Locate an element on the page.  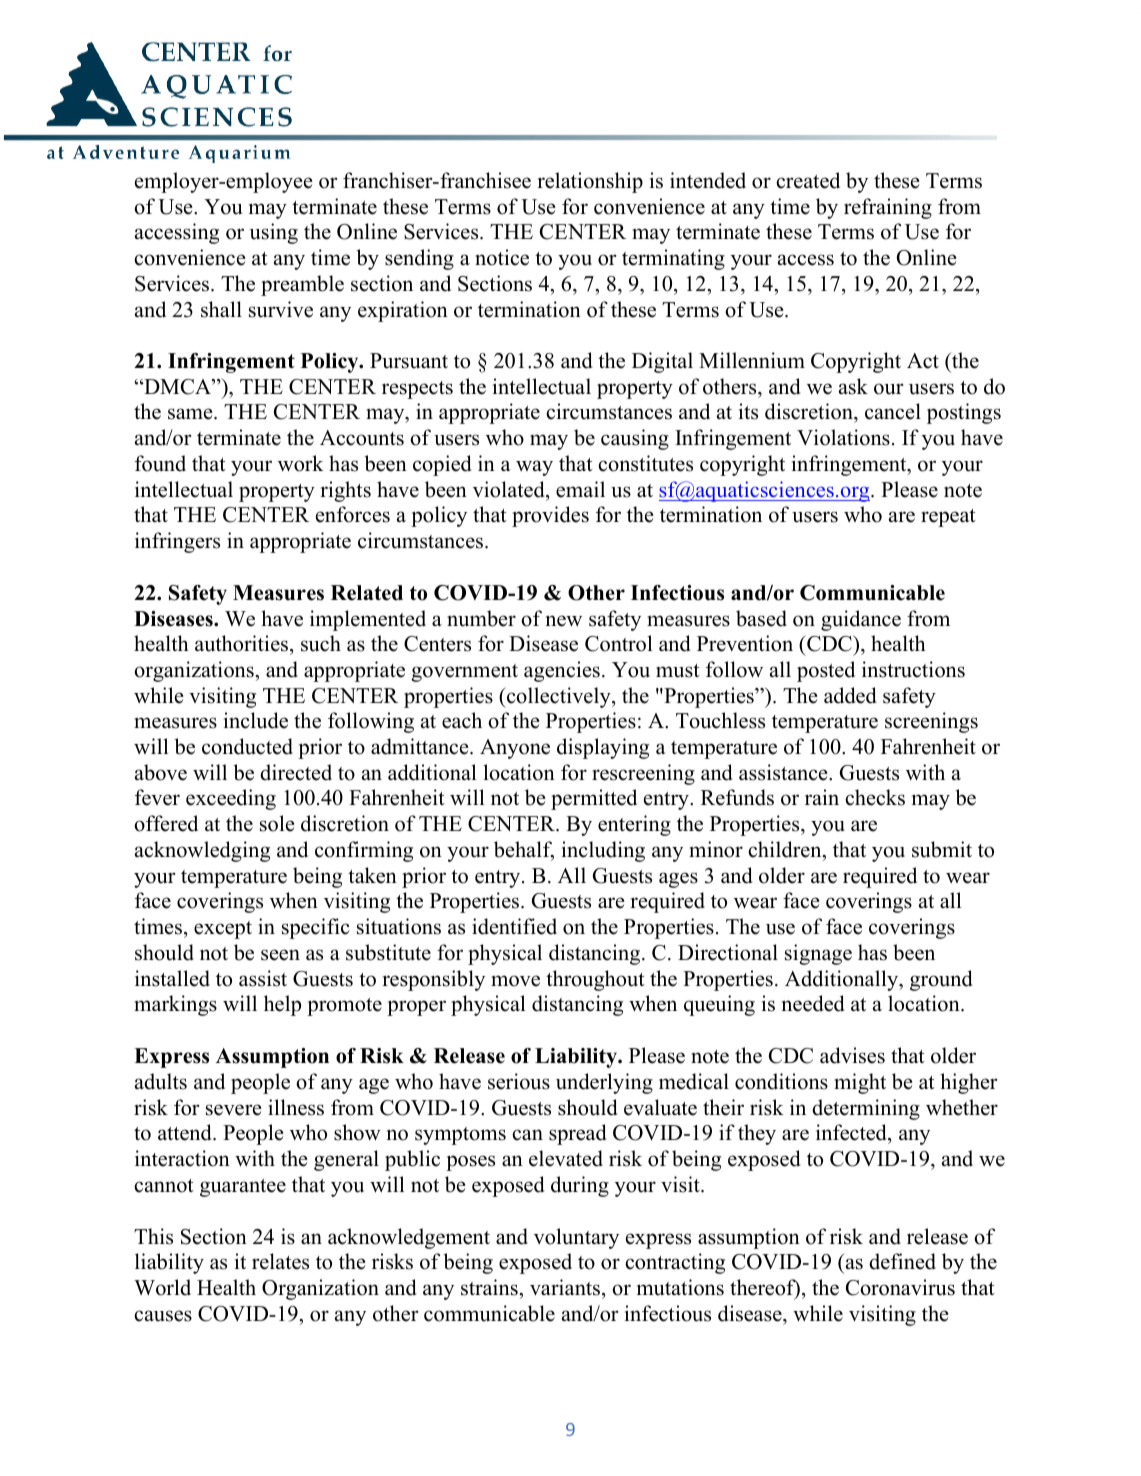
relationship is located at coordinates (590, 182).
